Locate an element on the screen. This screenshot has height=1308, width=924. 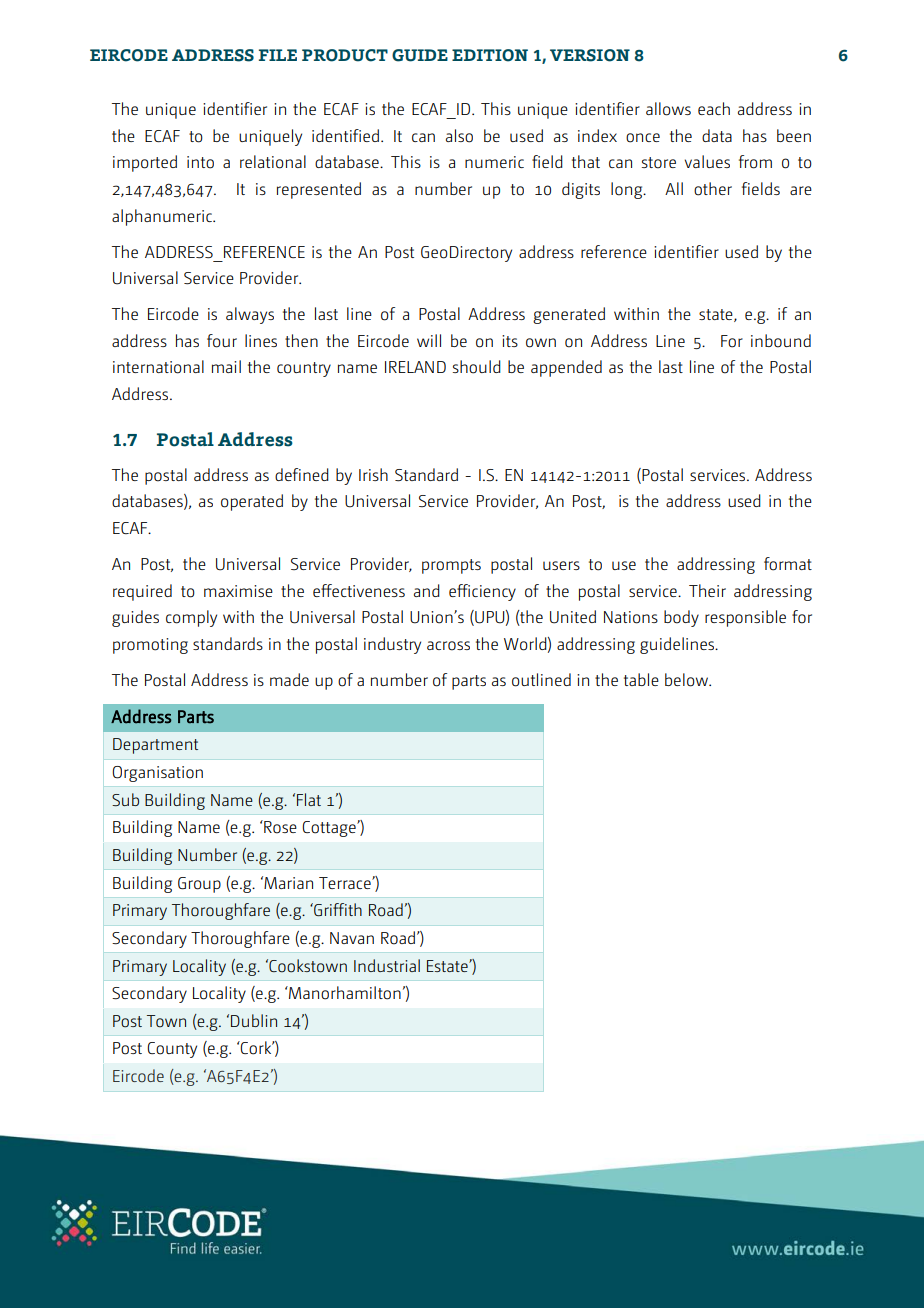
FILE is located at coordinates (278, 55).
